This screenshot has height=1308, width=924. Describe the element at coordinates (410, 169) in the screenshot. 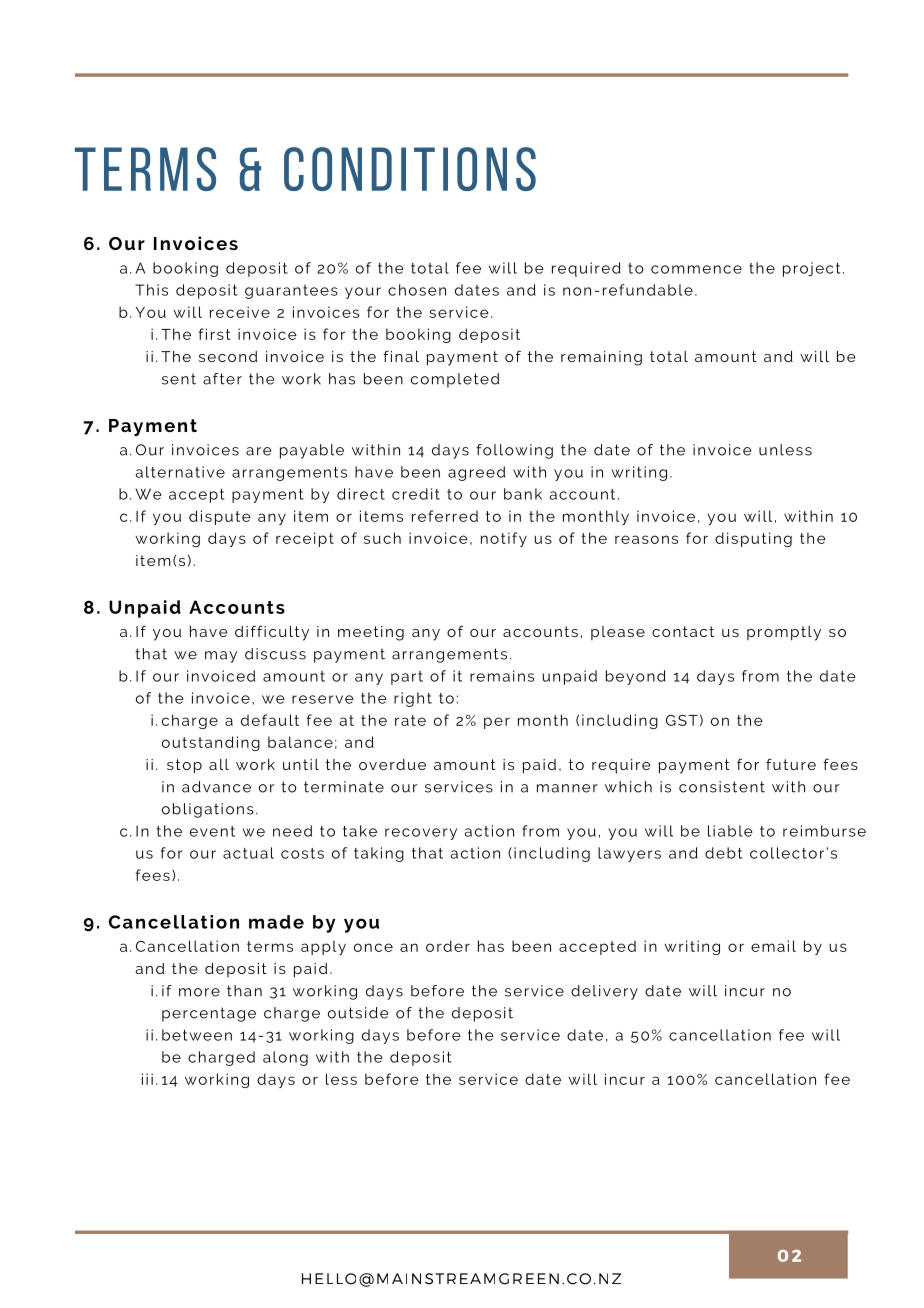

I see `CONDITIONS` at that location.
